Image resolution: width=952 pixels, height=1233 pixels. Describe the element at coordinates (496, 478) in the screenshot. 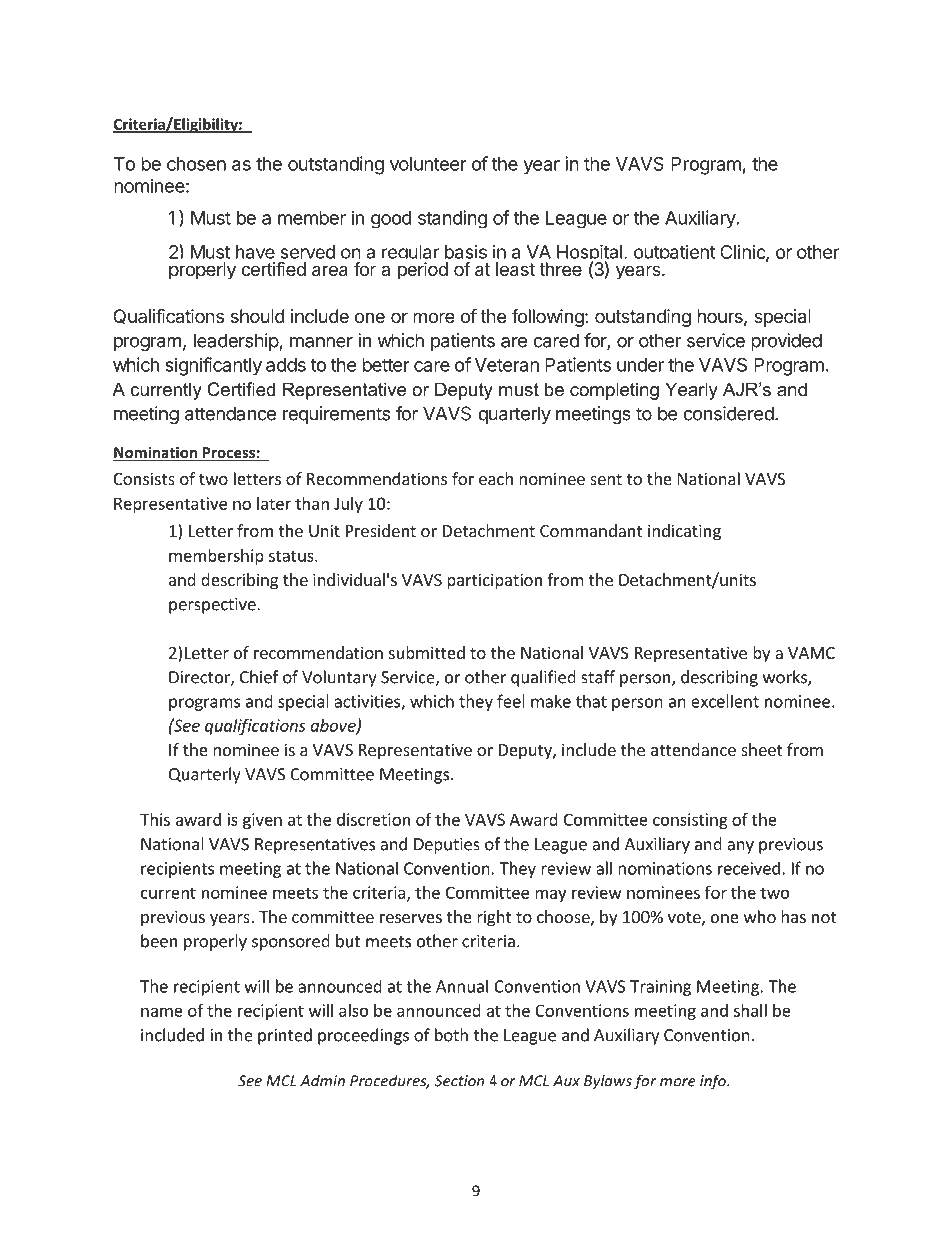

I see `each` at that location.
